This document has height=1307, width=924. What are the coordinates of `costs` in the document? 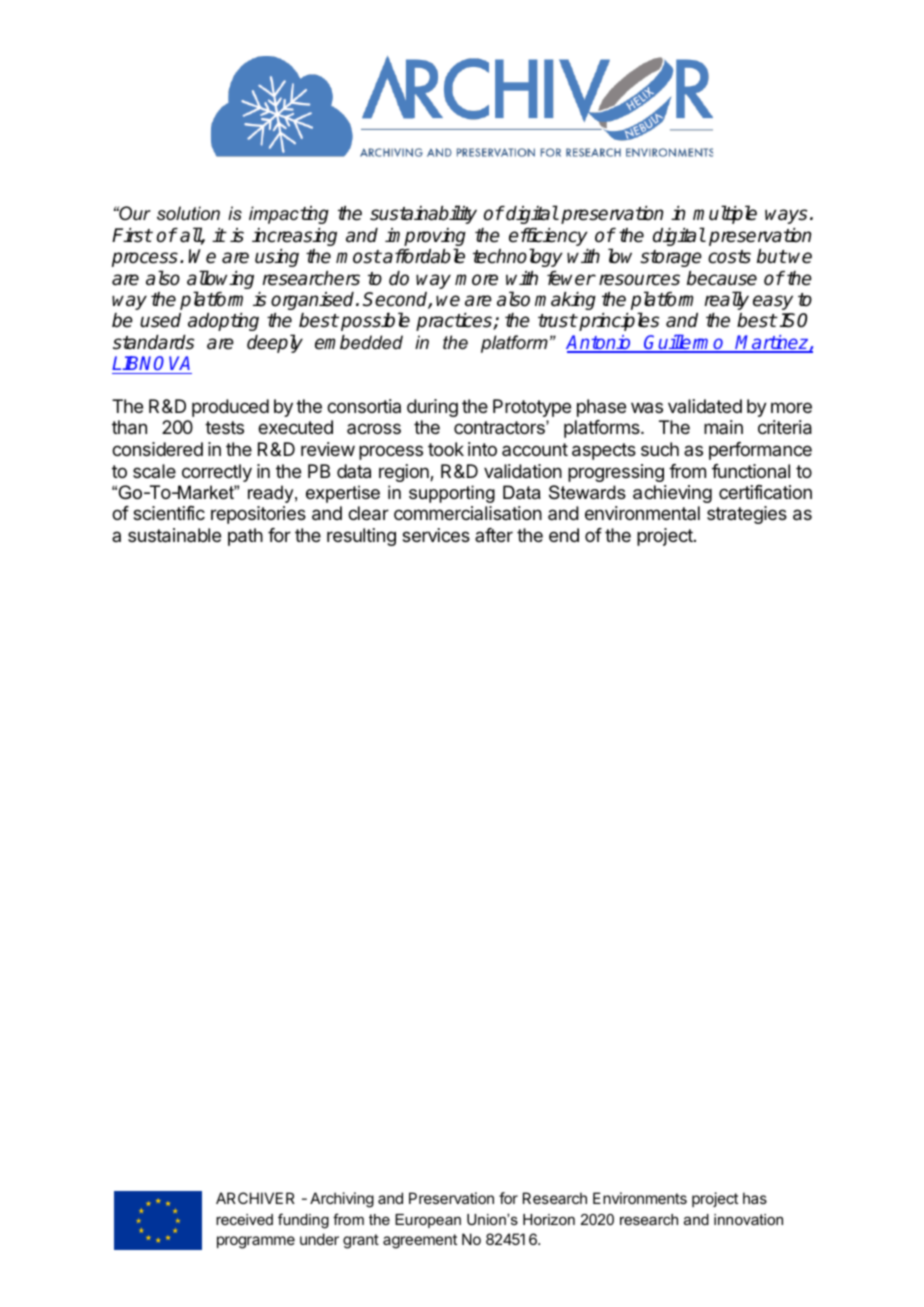 It's located at (729, 257).
